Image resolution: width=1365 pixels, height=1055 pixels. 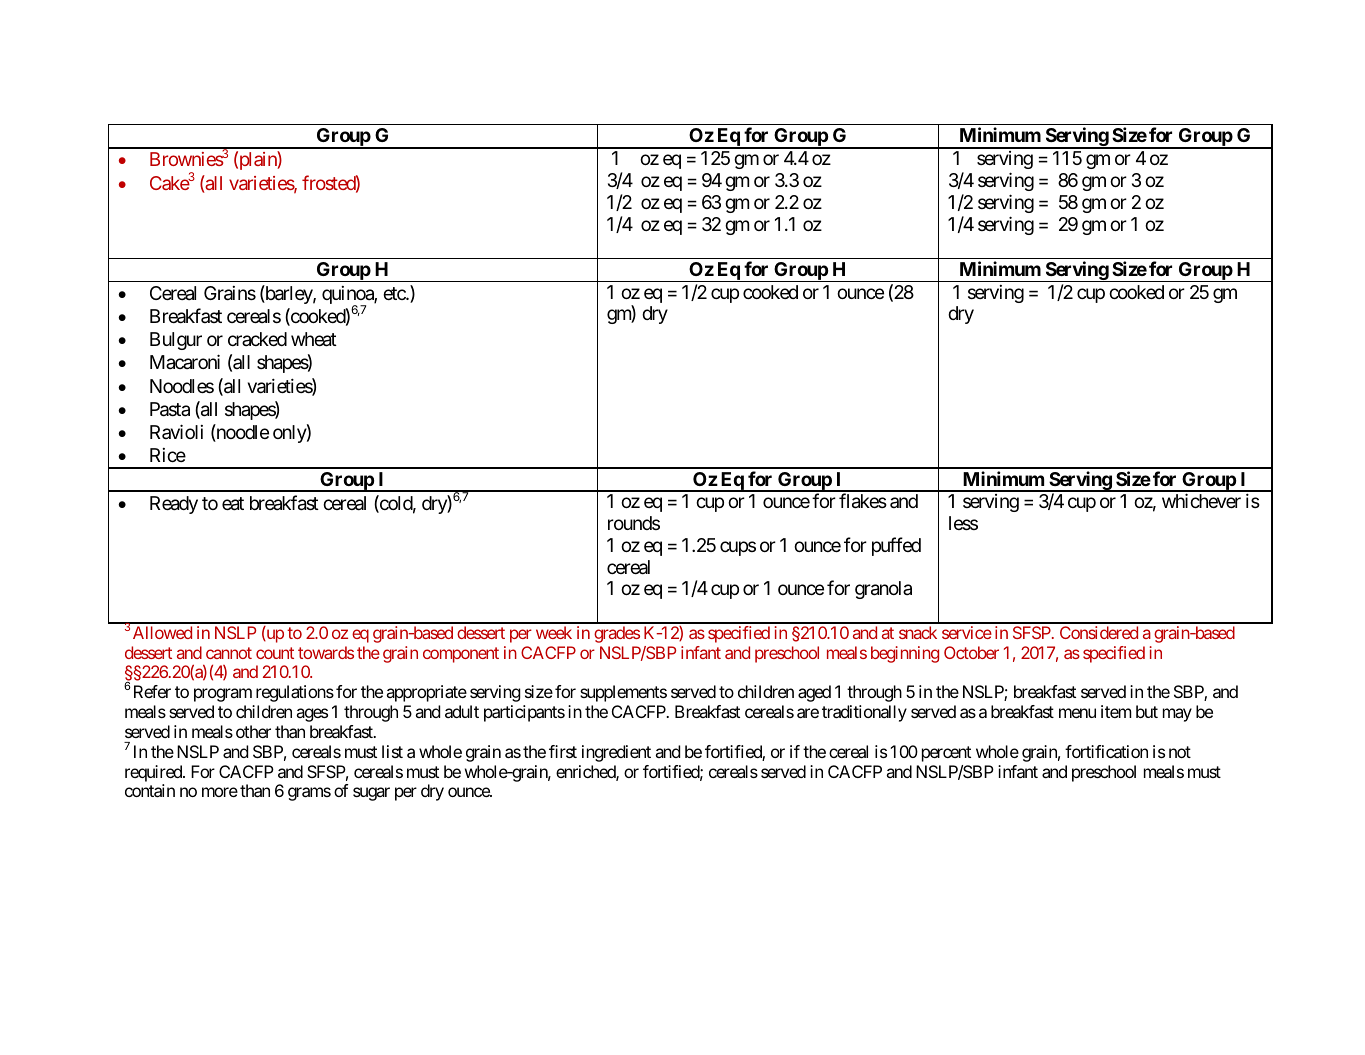 I want to click on etc, so click(x=395, y=293).
